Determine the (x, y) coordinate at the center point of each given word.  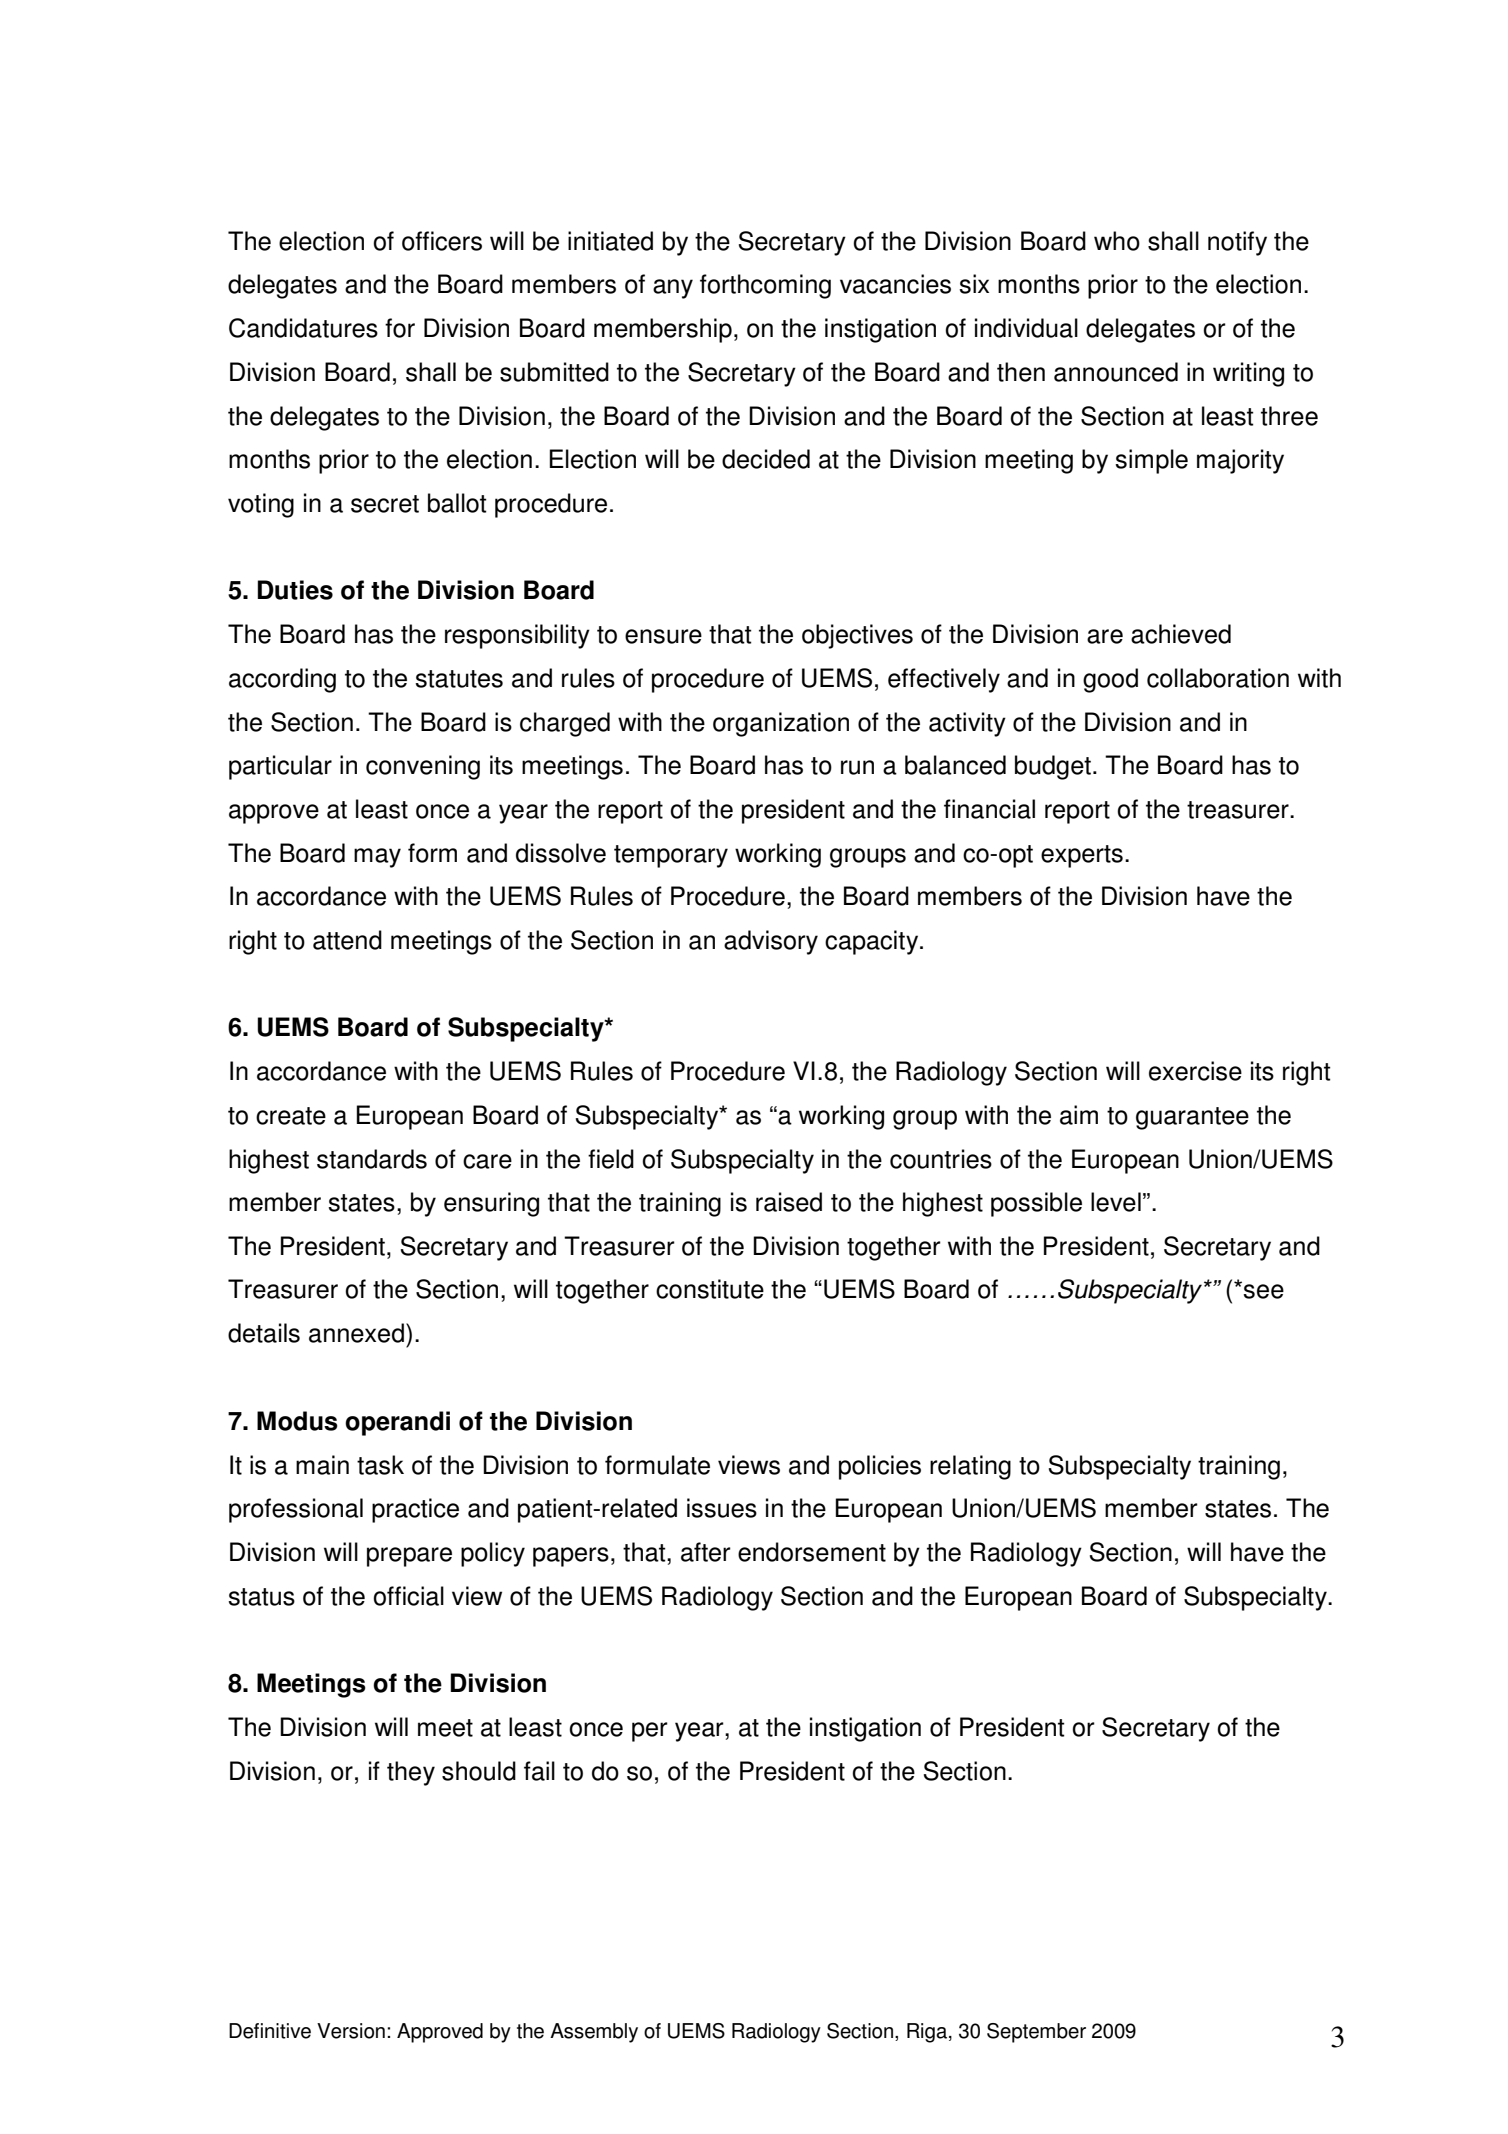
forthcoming (765, 286)
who (1117, 241)
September (1036, 2033)
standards (372, 1159)
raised (789, 1202)
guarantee (1192, 1118)
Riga (927, 2033)
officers (442, 241)
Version (351, 2031)
